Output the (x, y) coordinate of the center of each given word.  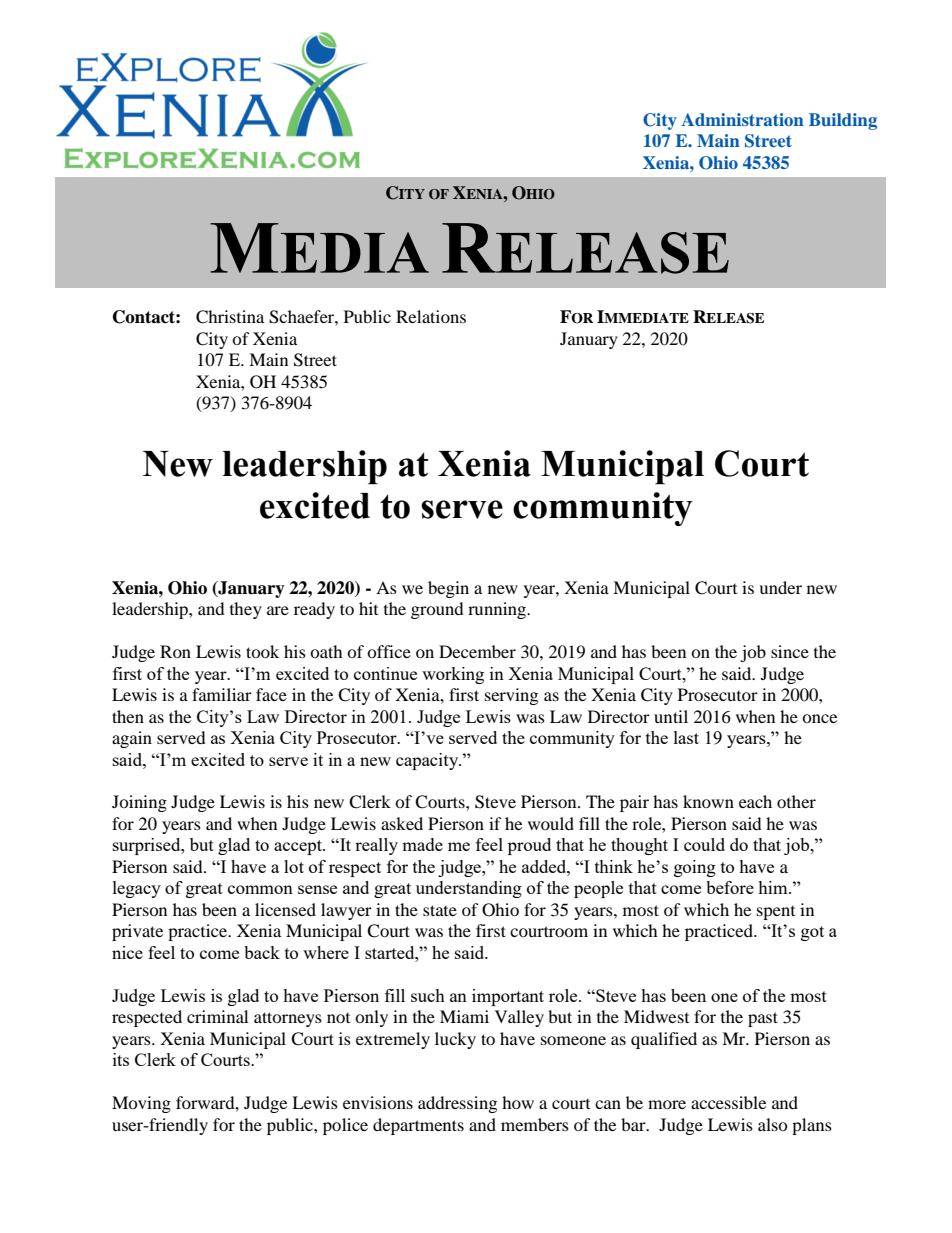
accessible (728, 1102)
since (790, 651)
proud (529, 846)
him (774, 887)
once (819, 718)
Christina (230, 317)
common (260, 889)
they (246, 610)
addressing (457, 1104)
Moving (141, 1104)
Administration (742, 119)
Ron (175, 651)
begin (448, 589)
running (498, 610)
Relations (431, 316)
